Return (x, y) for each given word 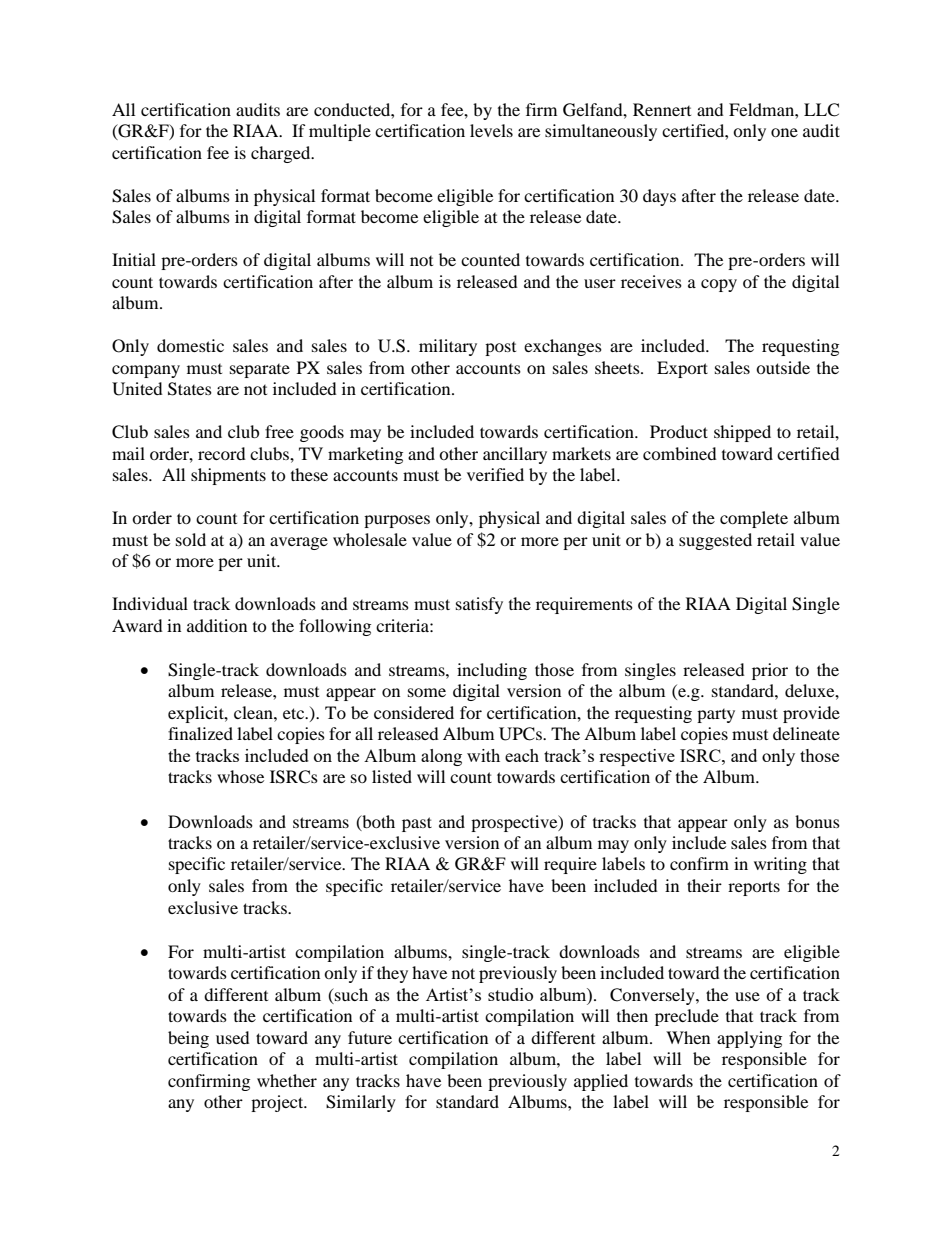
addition (217, 625)
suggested (715, 541)
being (188, 1039)
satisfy (479, 605)
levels (491, 130)
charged (282, 154)
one (784, 132)
